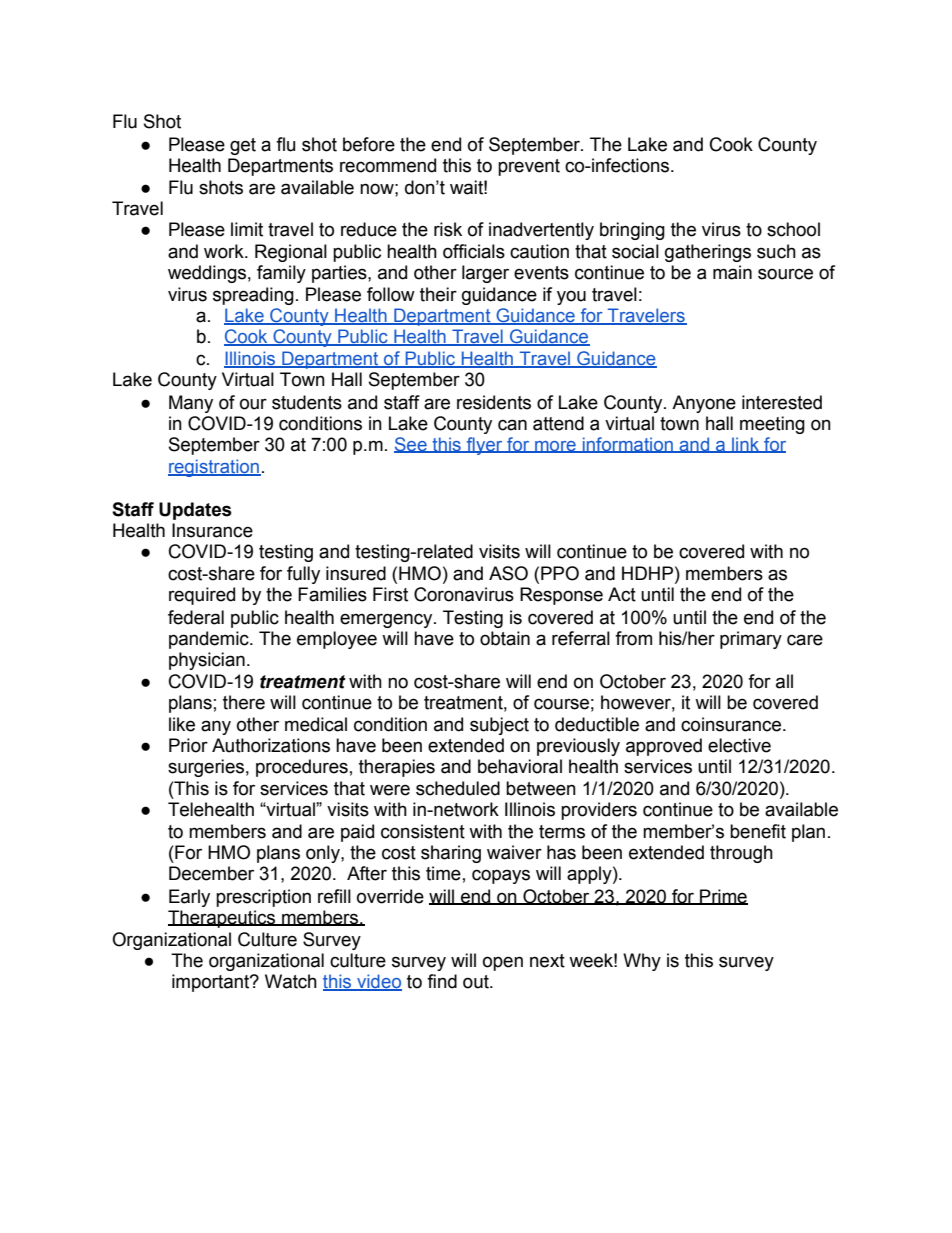 Image resolution: width=952 pixels, height=1233 pixels. What do you see at coordinates (529, 167) in the page?
I see `prevent` at bounding box center [529, 167].
